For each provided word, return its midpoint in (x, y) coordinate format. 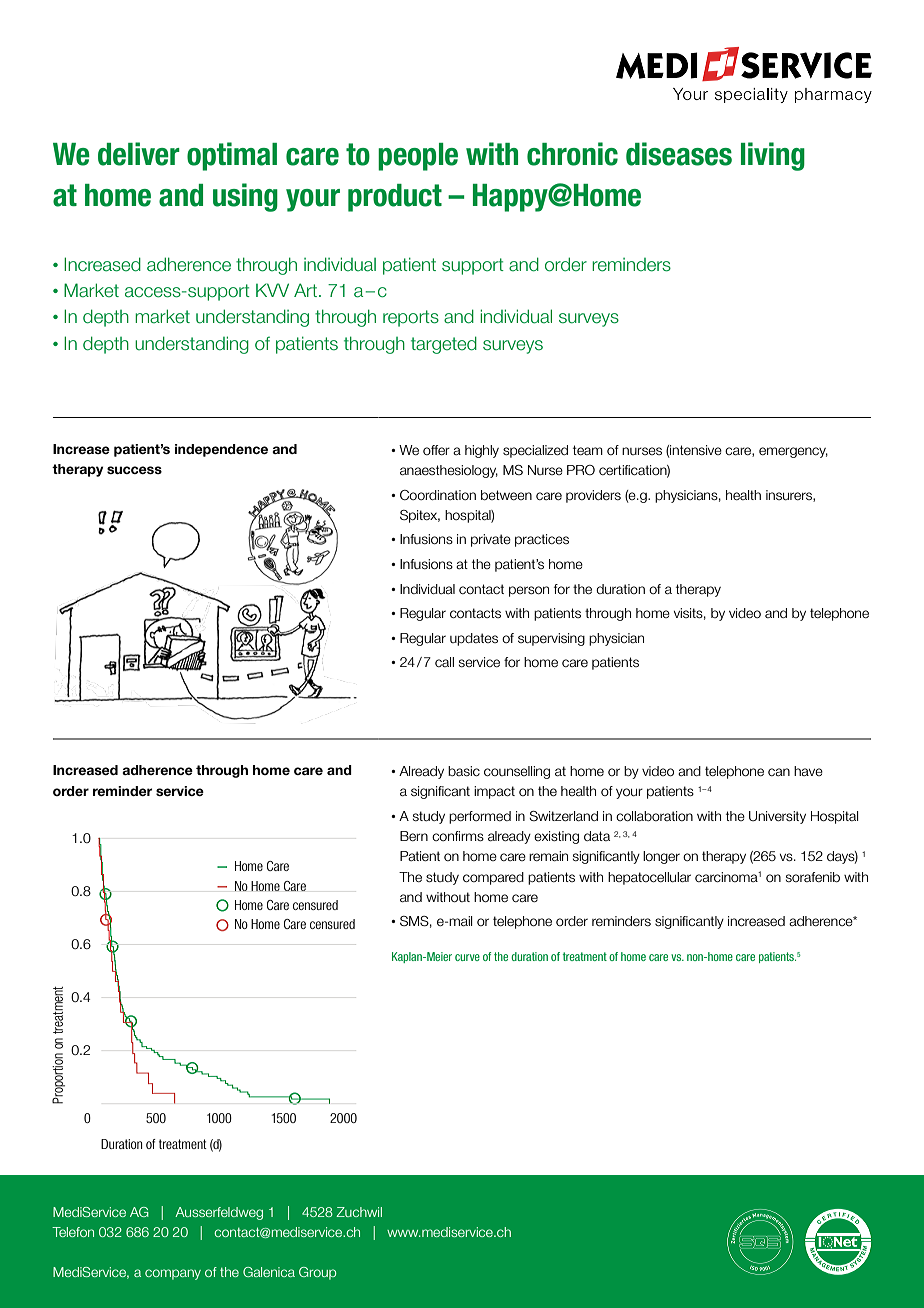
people (418, 157)
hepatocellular (649, 878)
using (245, 197)
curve (467, 957)
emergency (793, 452)
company (173, 1274)
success (134, 470)
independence (221, 450)
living (773, 156)
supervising (551, 639)
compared (493, 878)
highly (482, 451)
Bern (414, 836)
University (777, 817)
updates (474, 639)
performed (480, 817)
